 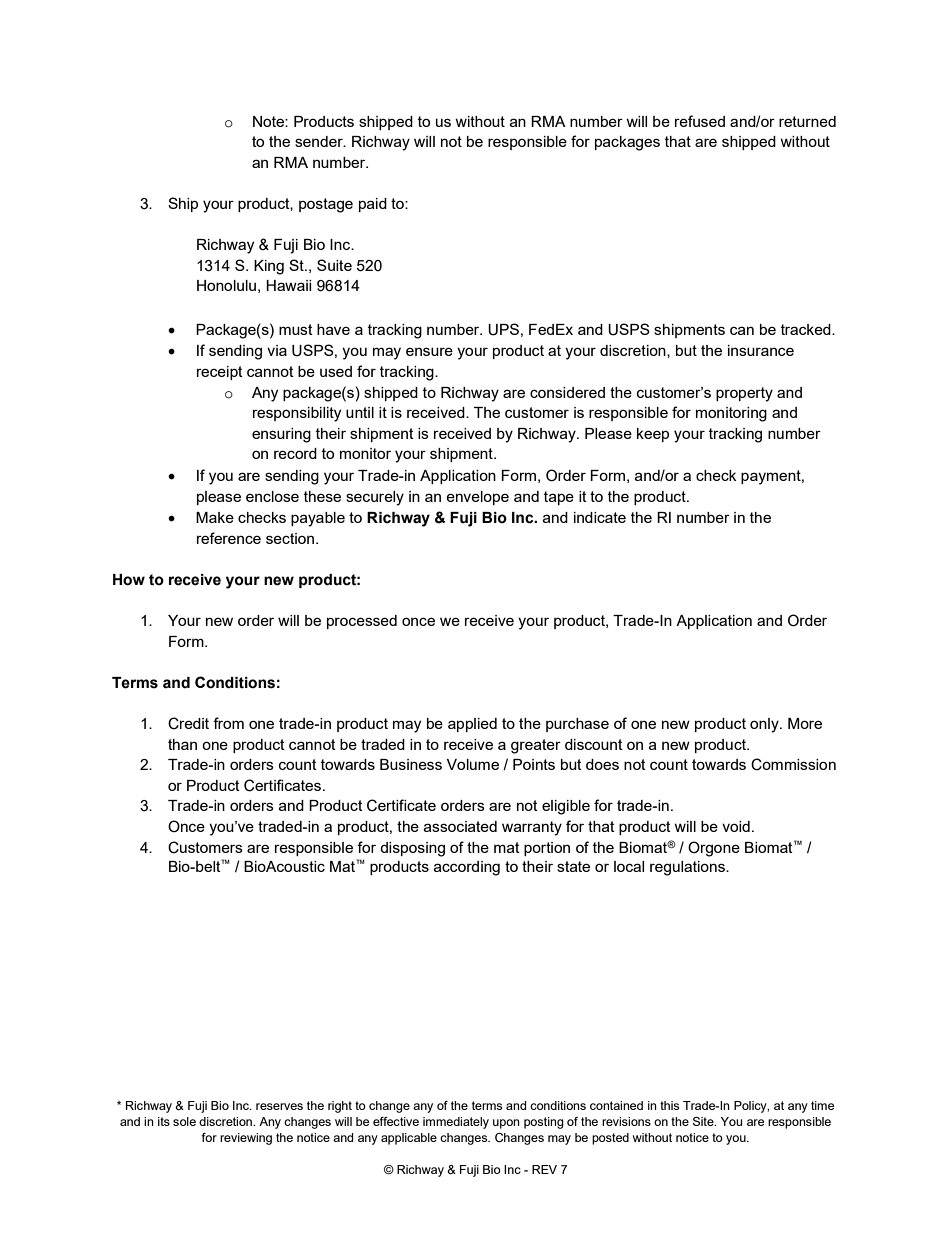 I want to click on Note, so click(x=269, y=121).
